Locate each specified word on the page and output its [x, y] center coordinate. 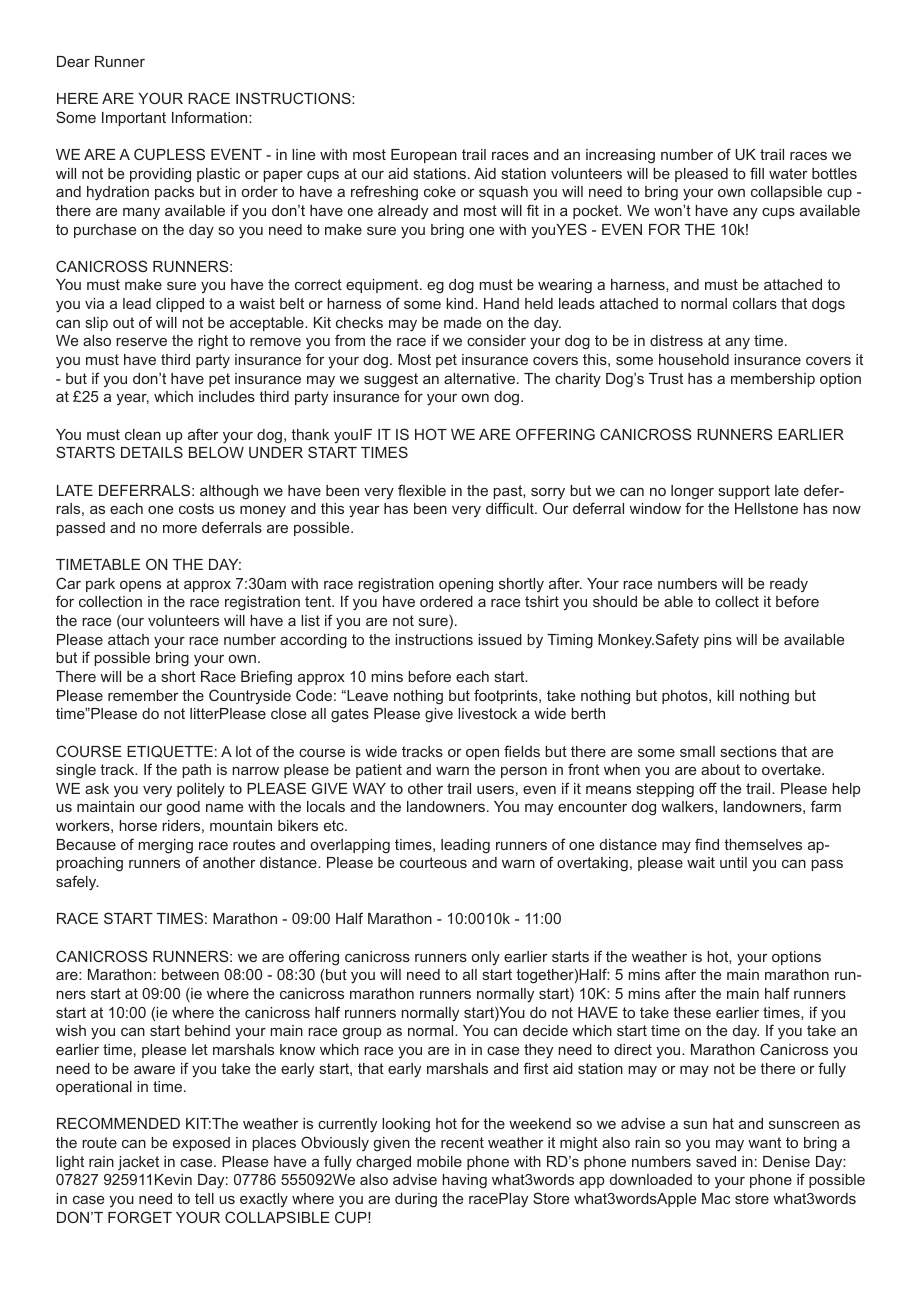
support [744, 492]
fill [757, 173]
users [495, 790]
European [424, 156]
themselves [763, 844]
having [464, 1181]
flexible [422, 490]
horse [138, 825]
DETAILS [152, 452]
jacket [138, 1163]
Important [134, 119]
